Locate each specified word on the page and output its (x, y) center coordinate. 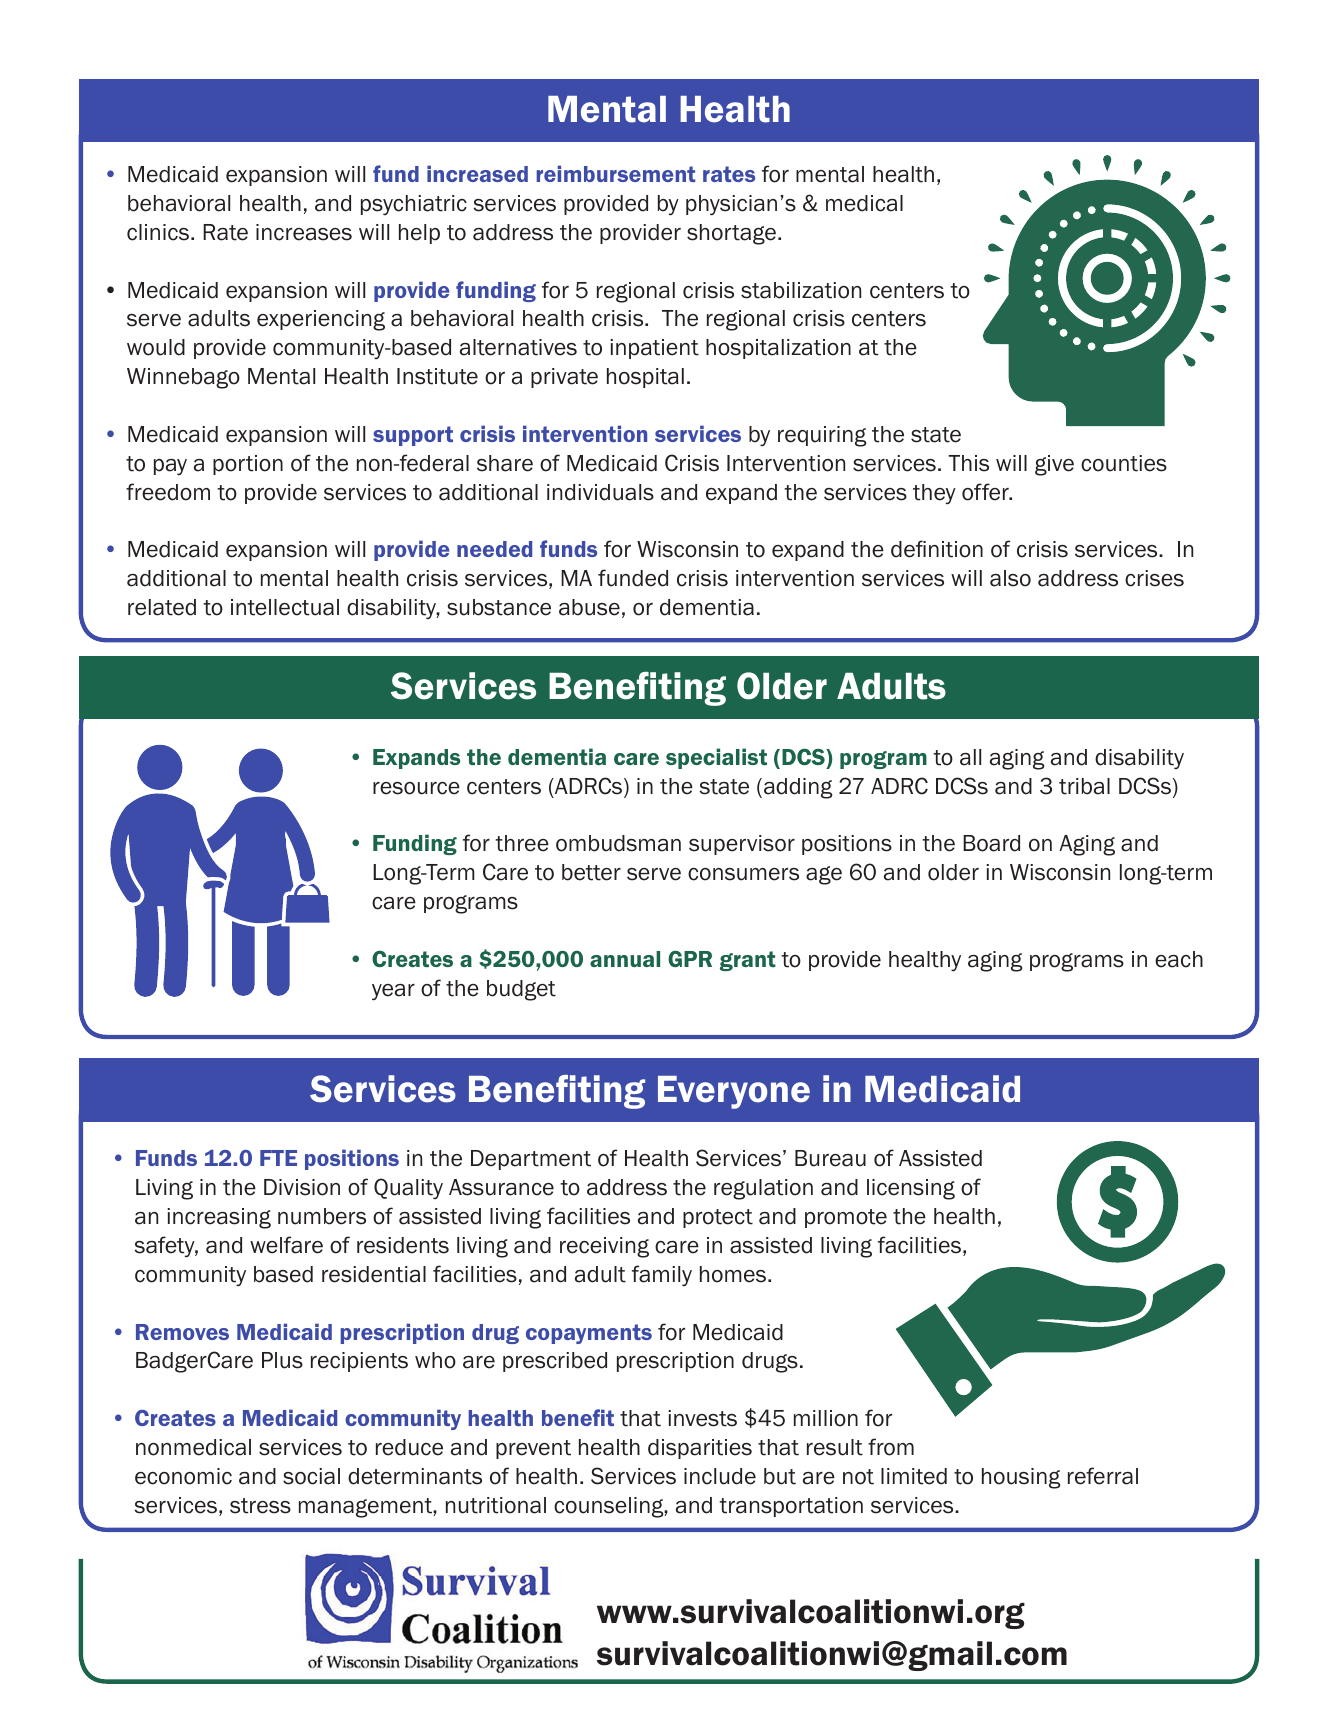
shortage (731, 234)
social (311, 1476)
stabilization (801, 290)
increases (304, 232)
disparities (700, 1449)
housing (1021, 1478)
